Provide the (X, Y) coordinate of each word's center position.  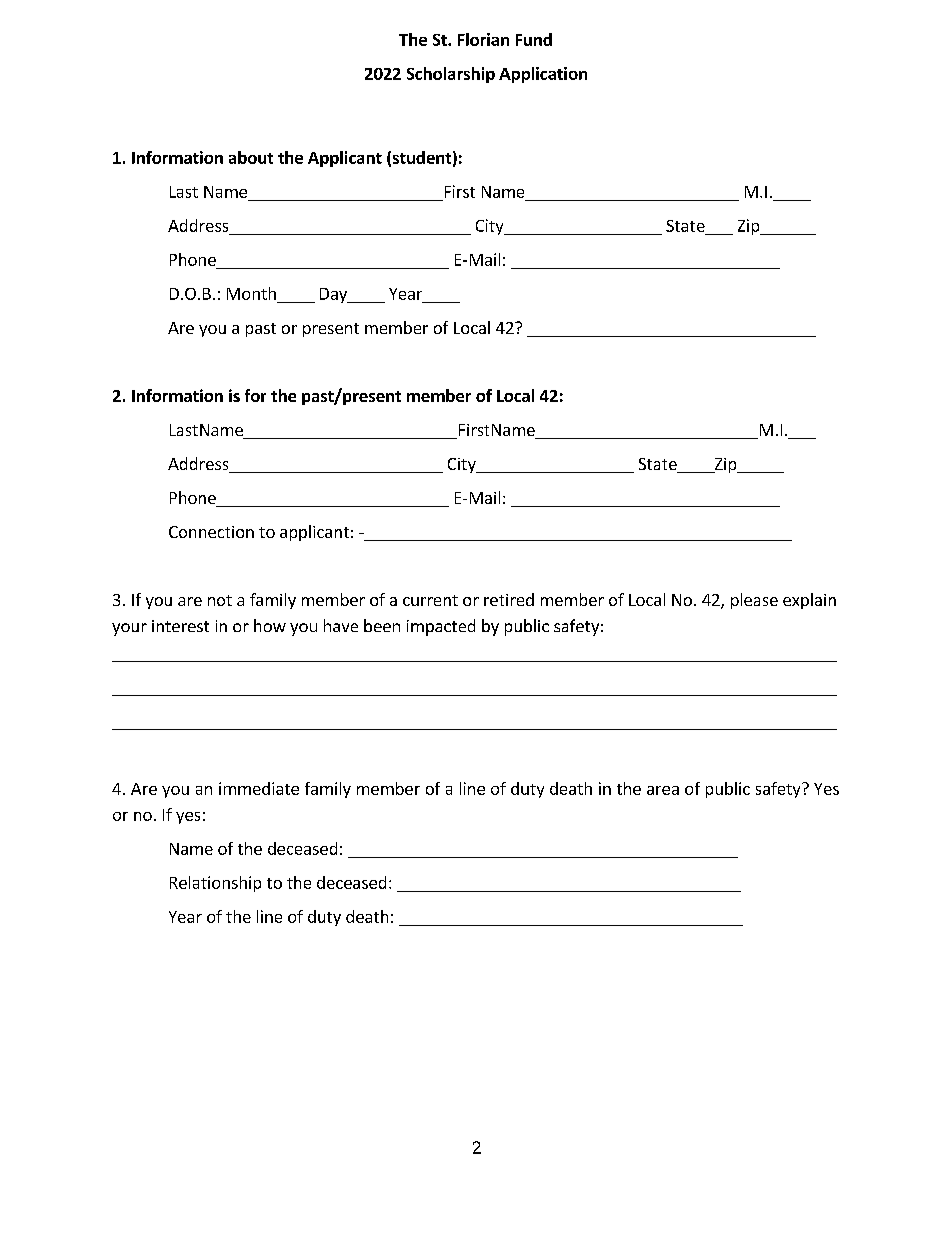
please (754, 601)
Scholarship (451, 75)
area (663, 790)
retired (509, 599)
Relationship (215, 884)
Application (543, 75)
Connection (211, 532)
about (251, 157)
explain (809, 601)
